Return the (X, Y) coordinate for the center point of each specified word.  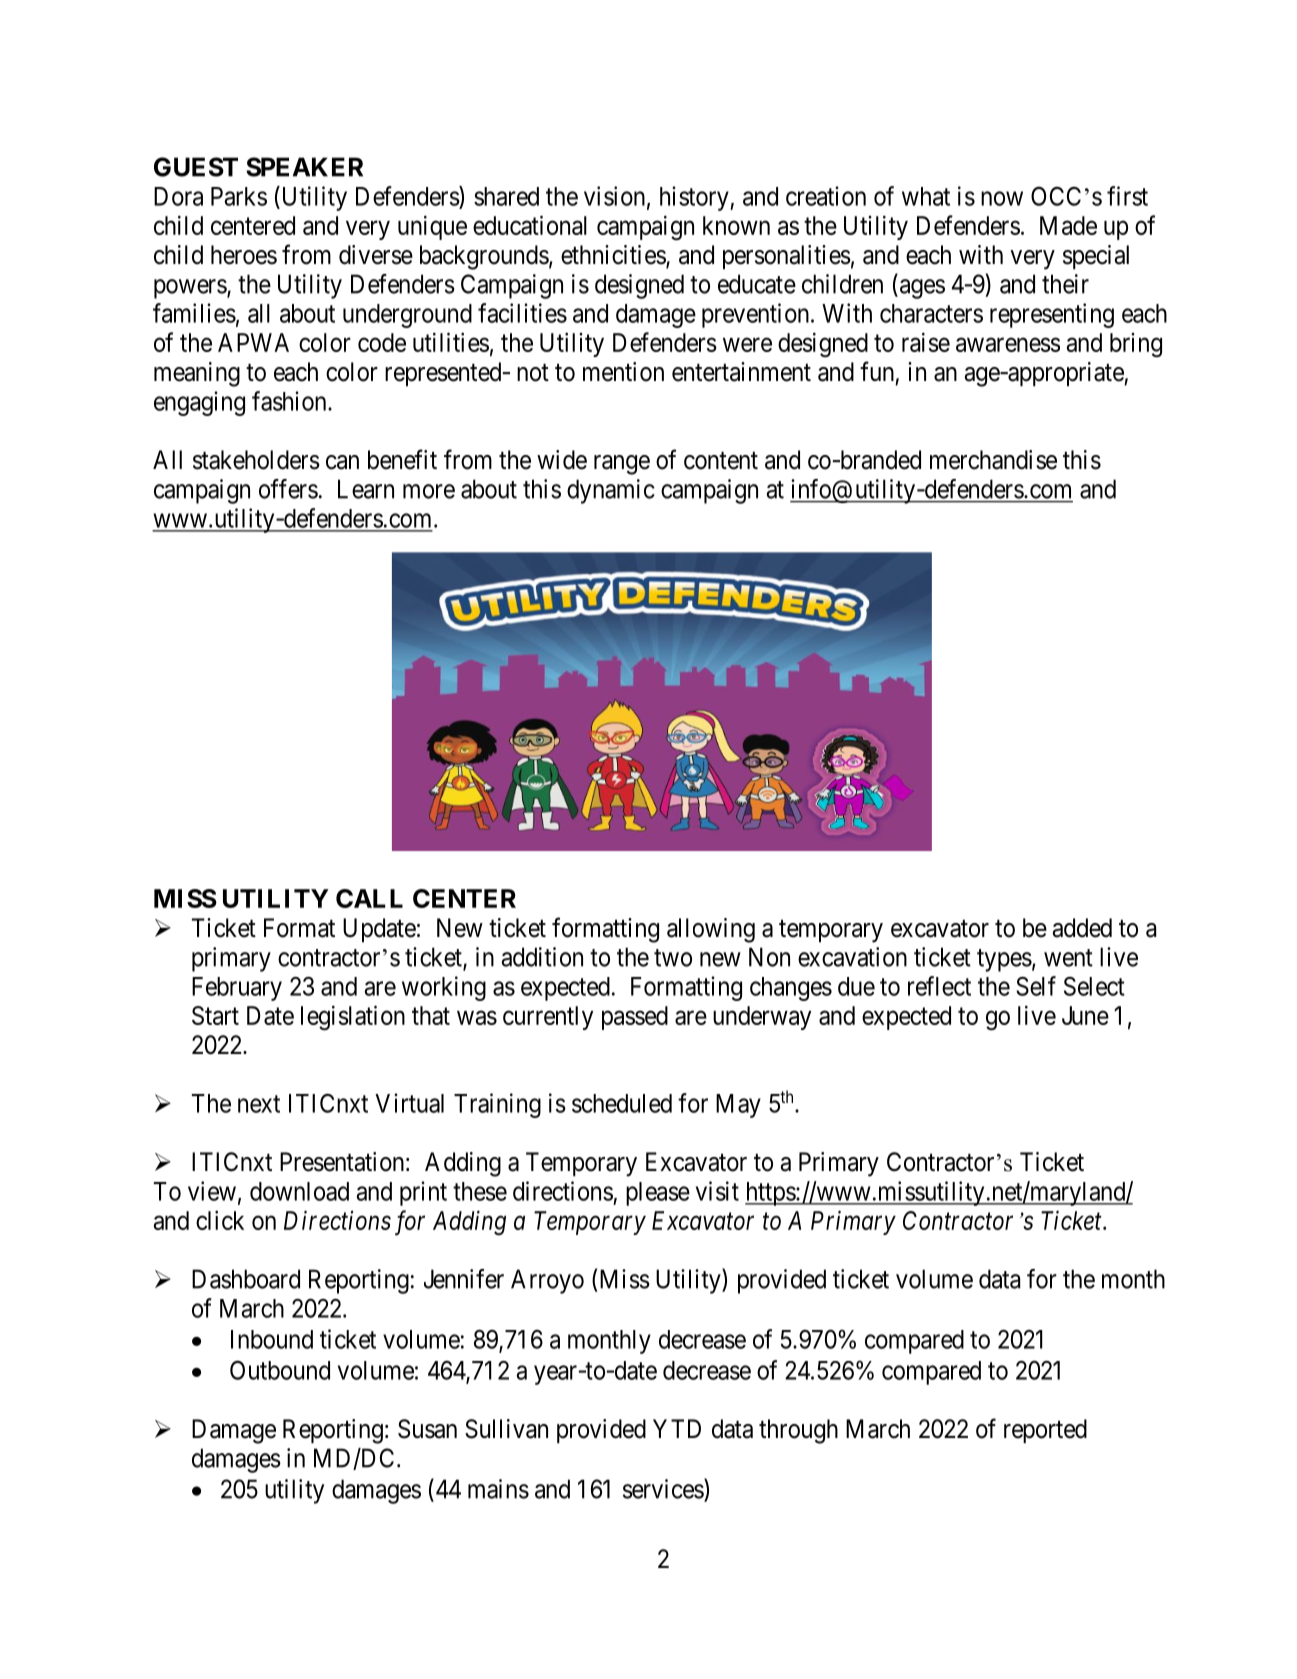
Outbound (280, 1370)
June (1085, 1015)
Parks (239, 196)
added (1082, 928)
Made (1068, 225)
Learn (366, 489)
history (695, 198)
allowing (711, 930)
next (259, 1104)
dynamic (611, 491)
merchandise (993, 460)
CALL (369, 898)
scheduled (622, 1103)
